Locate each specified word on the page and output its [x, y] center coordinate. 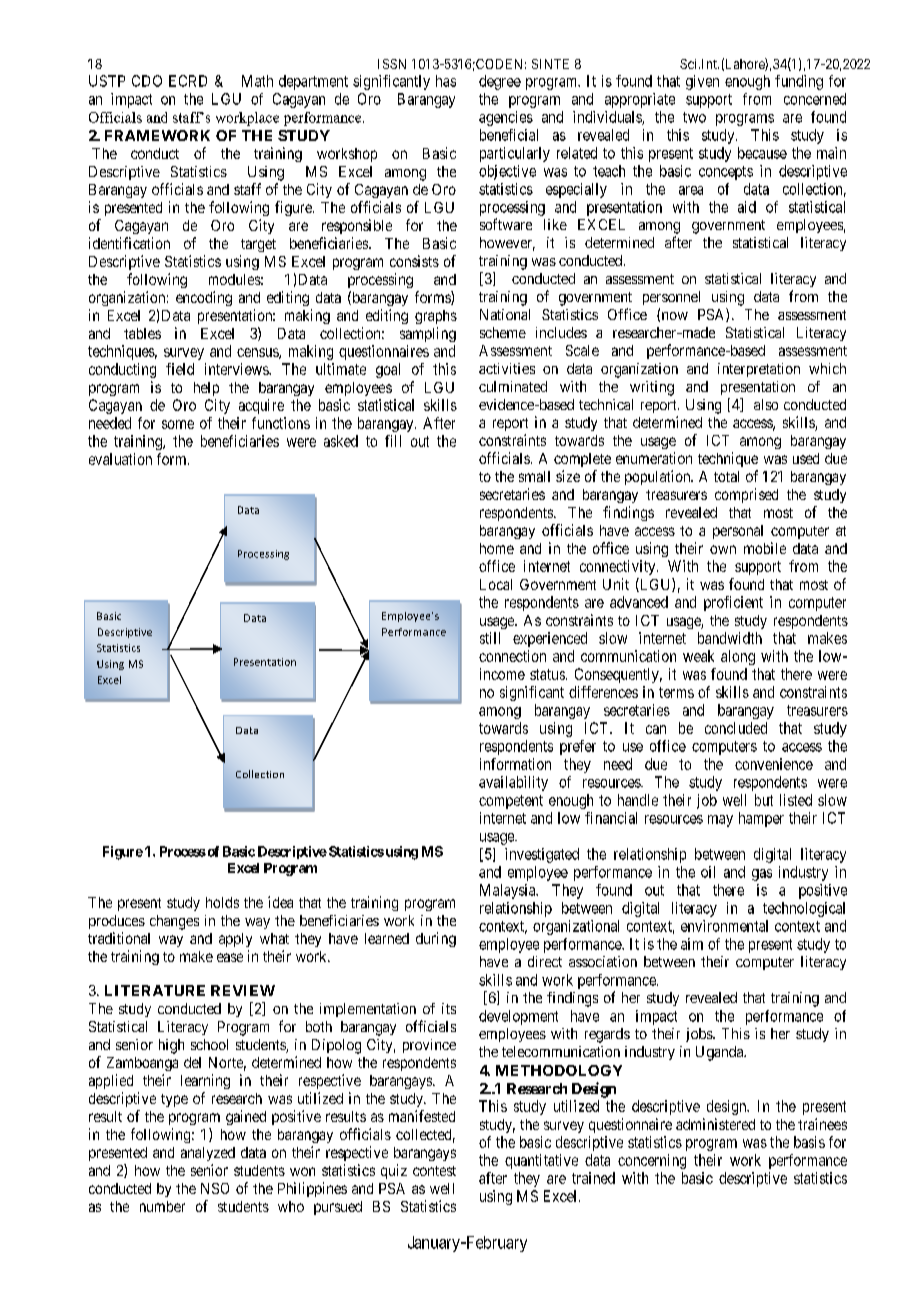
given [702, 82]
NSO [215, 1188]
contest [434, 1171]
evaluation [120, 459]
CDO [147, 81]
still [490, 638]
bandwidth [730, 638]
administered [715, 1124]
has [446, 81]
